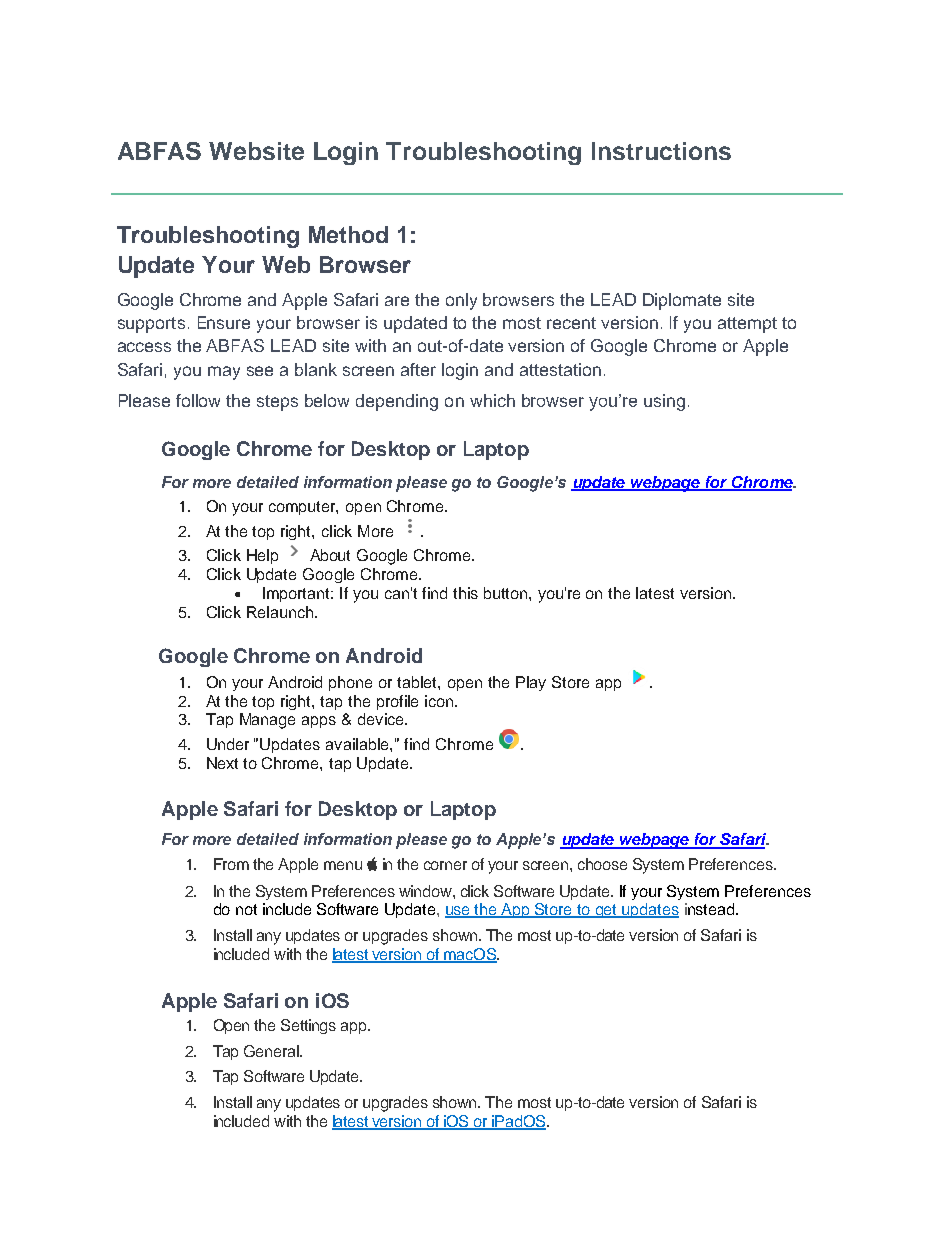  Describe the element at coordinates (682, 301) in the document. I see `Diplomate` at that location.
